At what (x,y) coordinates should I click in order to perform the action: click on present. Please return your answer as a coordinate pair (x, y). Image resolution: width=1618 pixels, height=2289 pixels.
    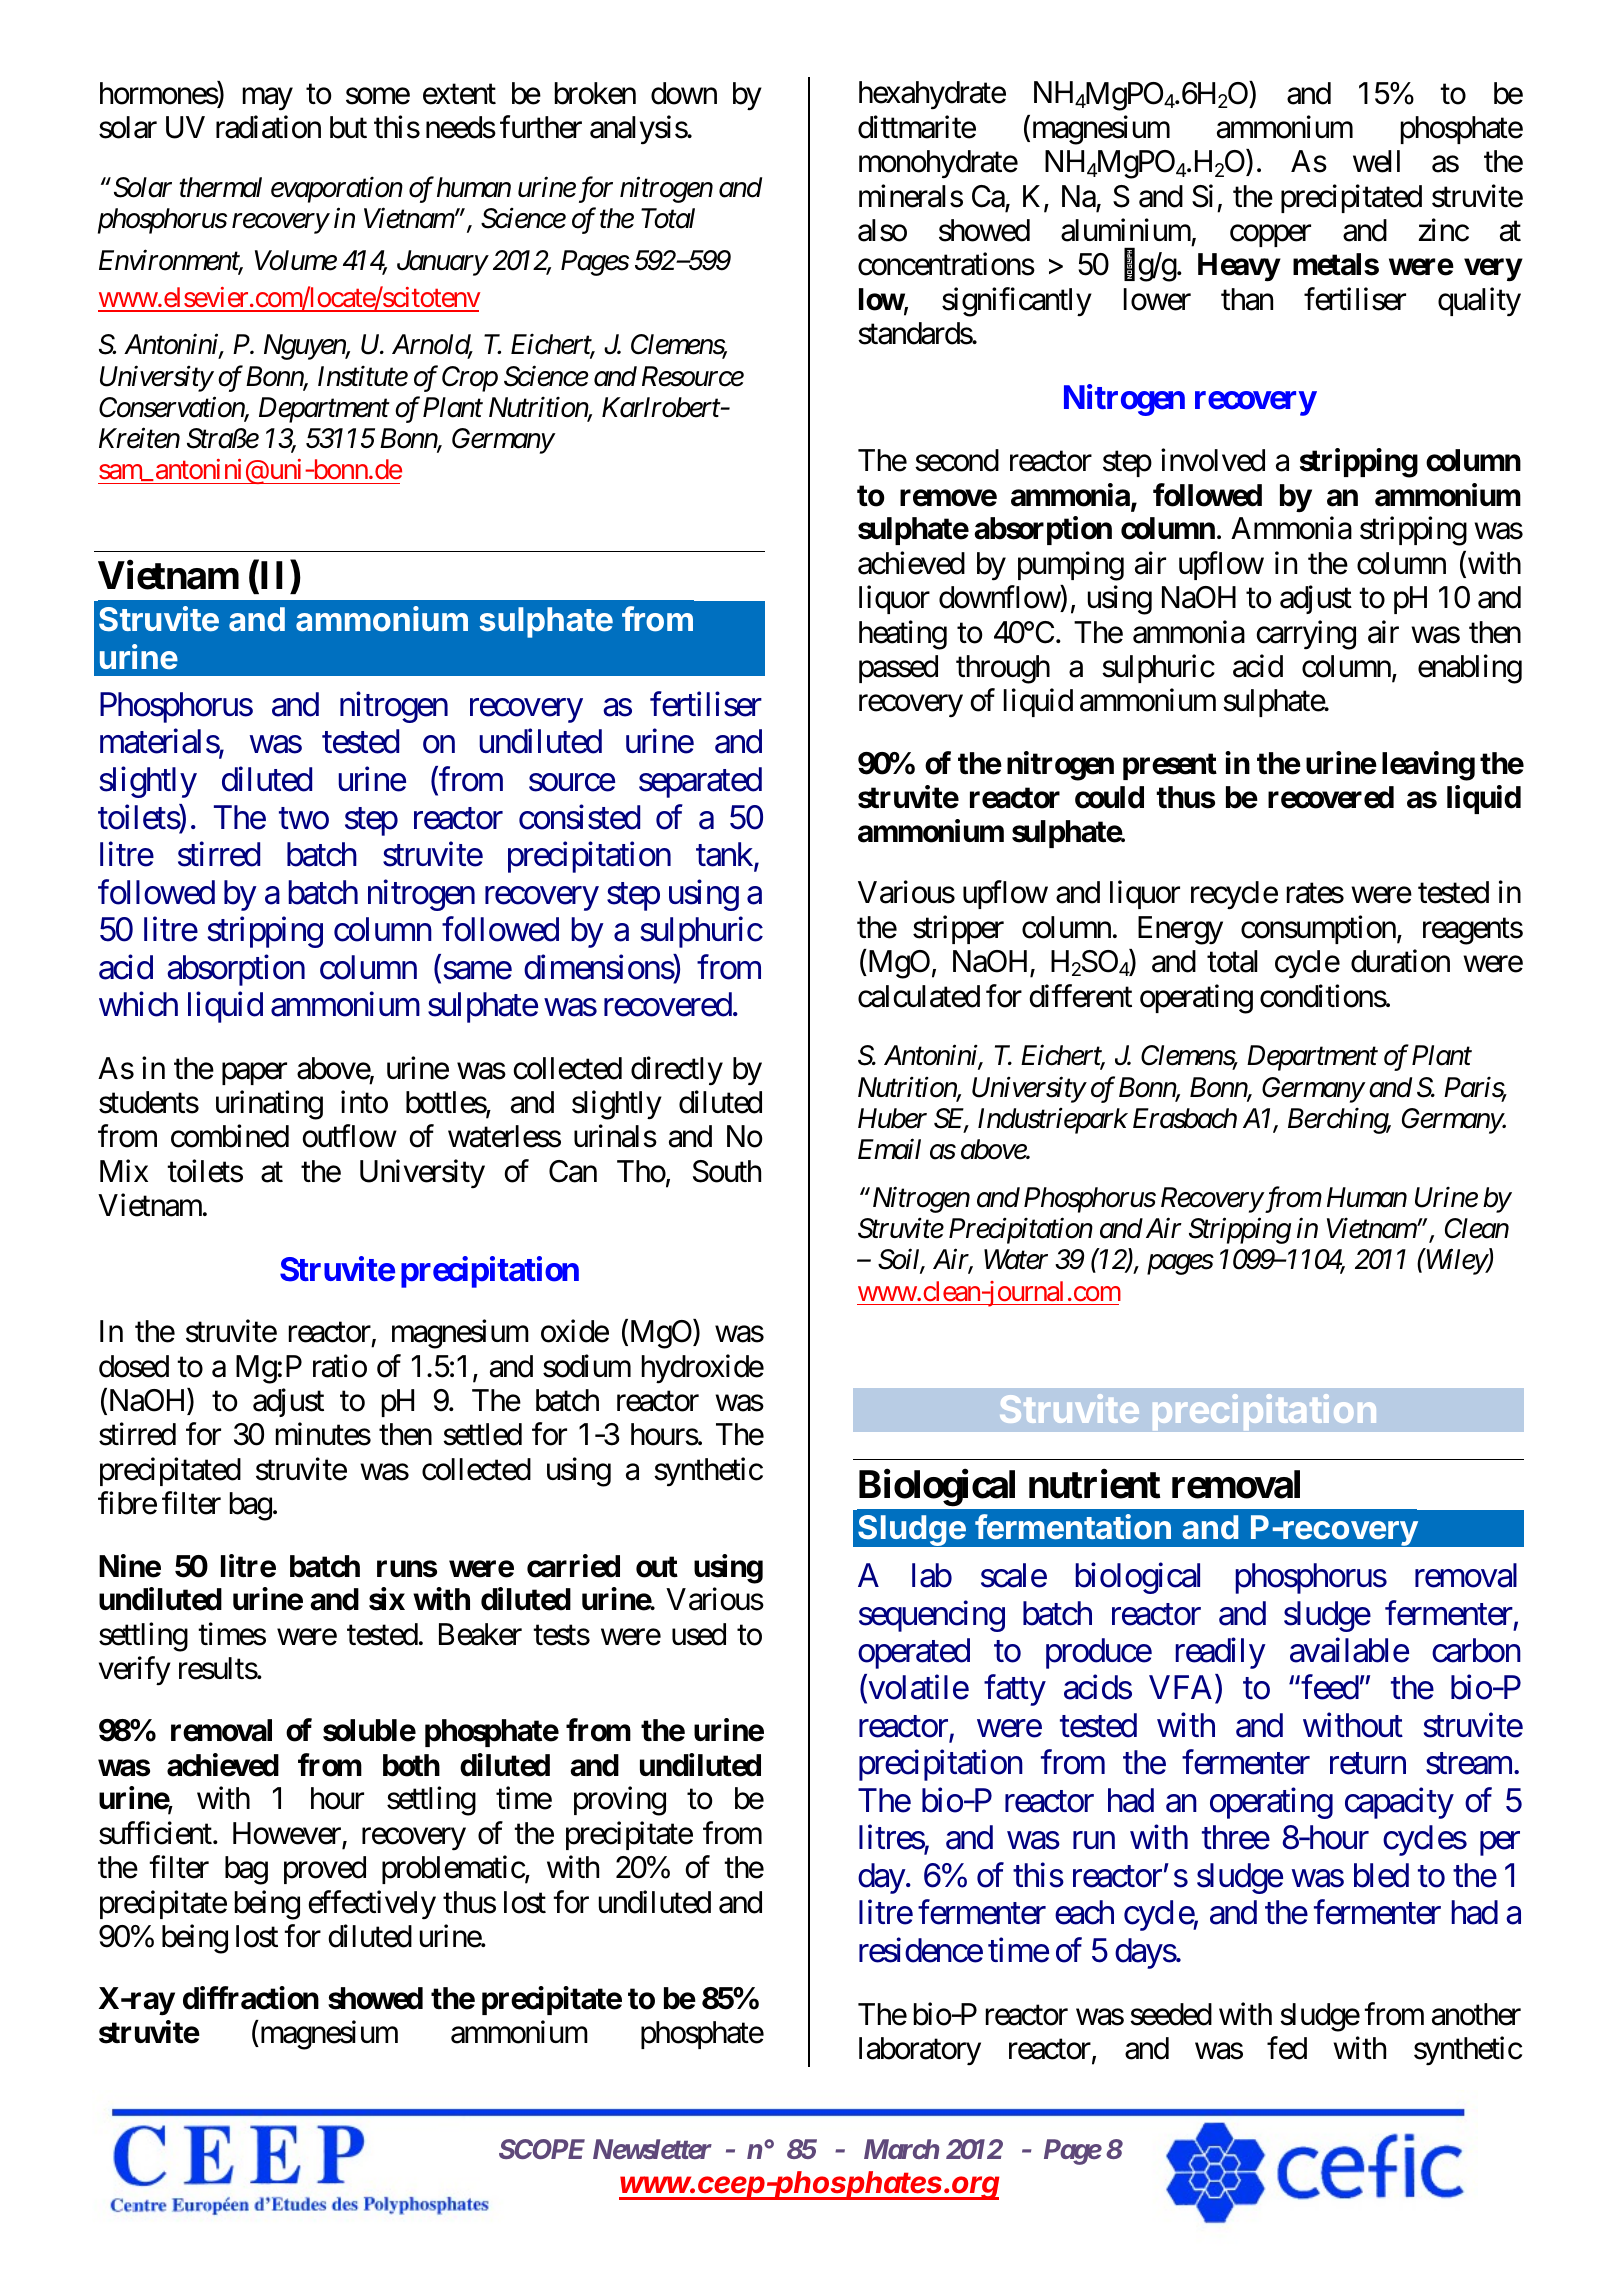
    Looking at the image, I should click on (1170, 766).
